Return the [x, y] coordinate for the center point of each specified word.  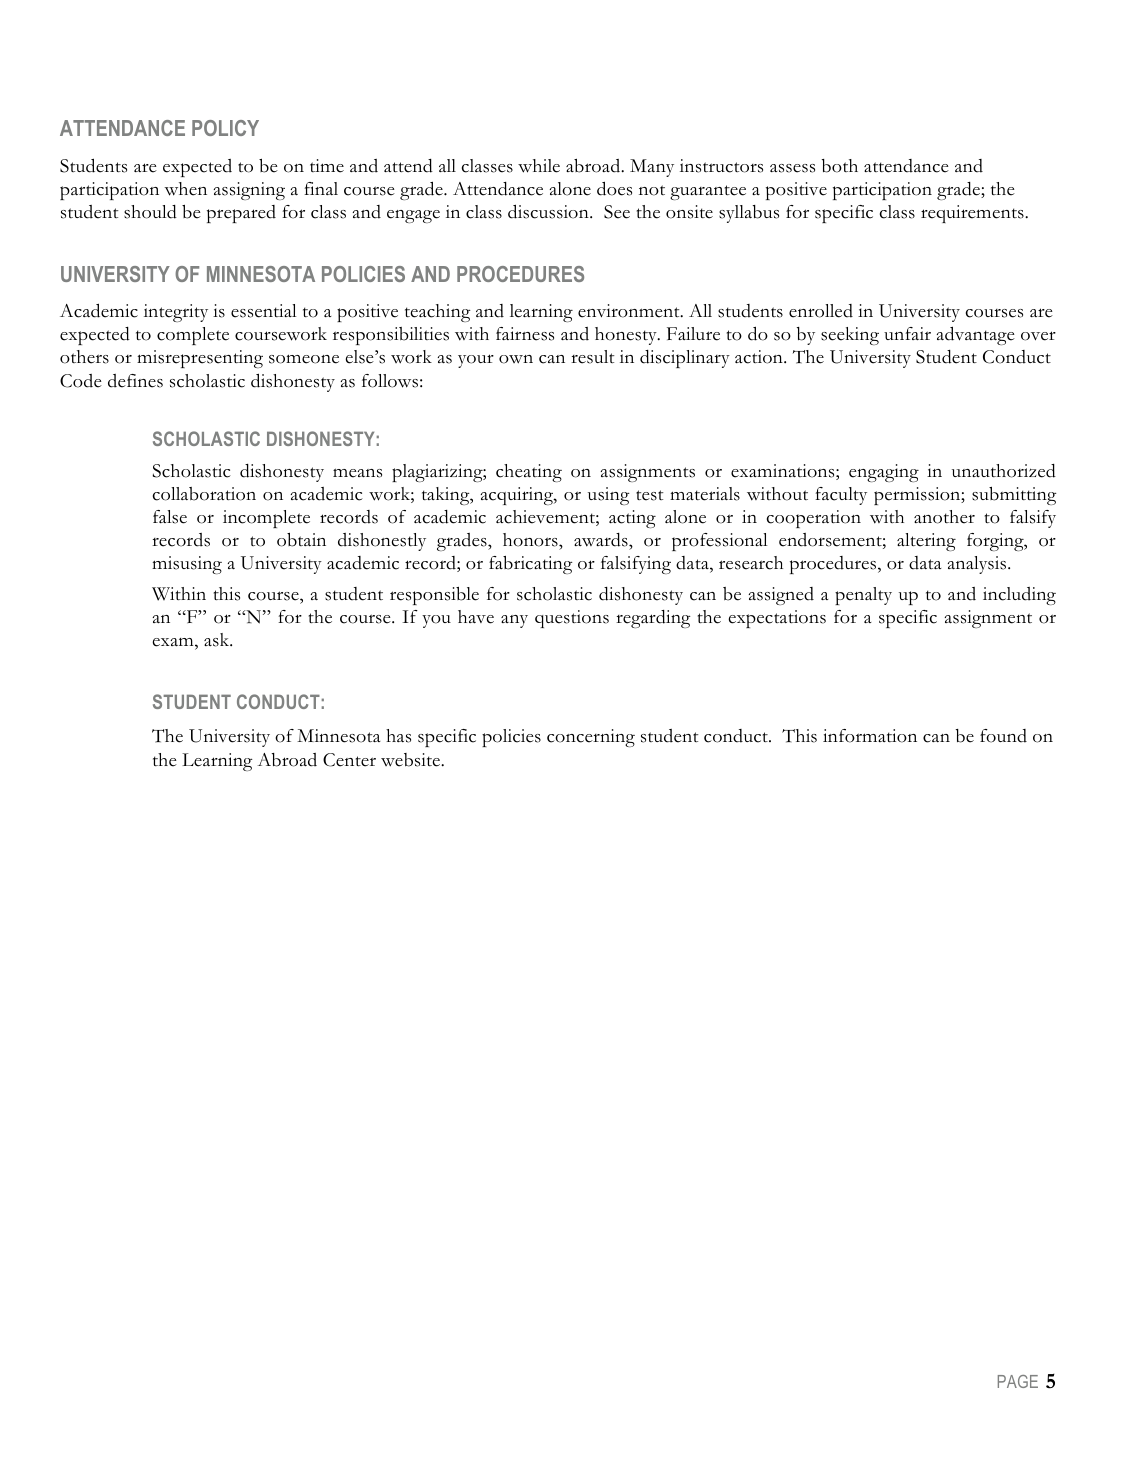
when [186, 189]
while [539, 166]
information [870, 736]
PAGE [1018, 1381]
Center [349, 760]
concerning [591, 738]
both [840, 166]
